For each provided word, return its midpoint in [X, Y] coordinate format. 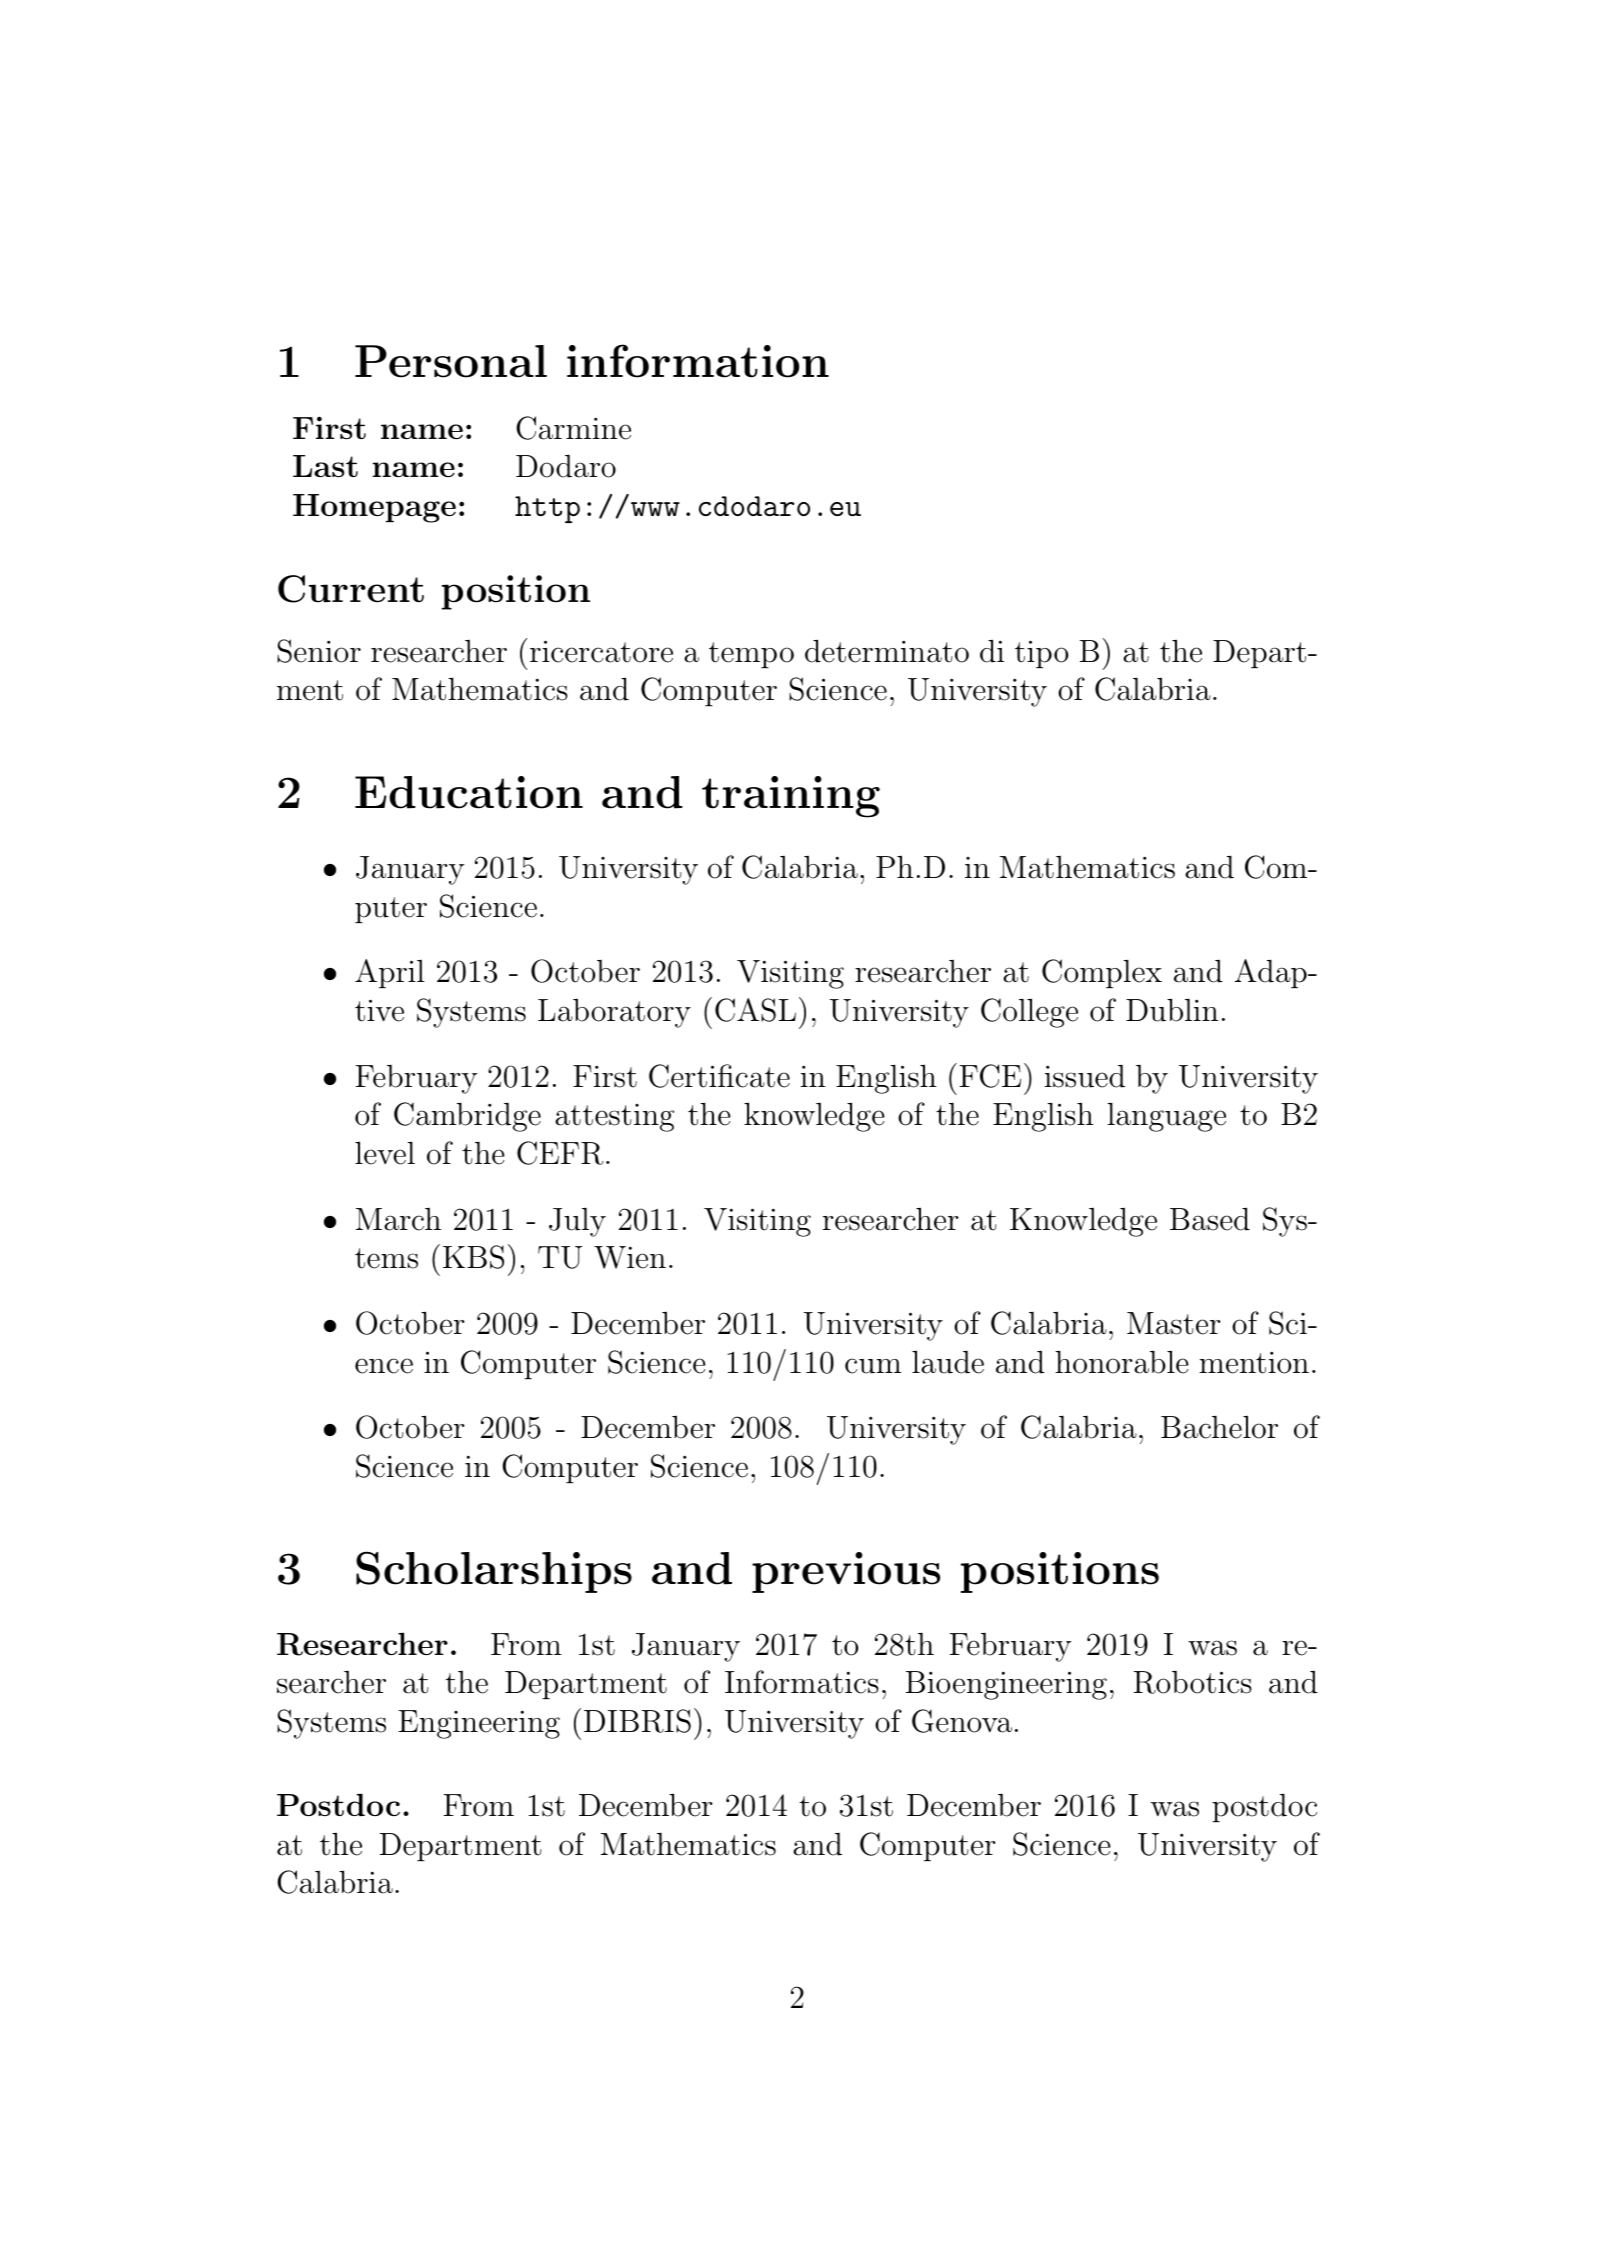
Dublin [1172, 1010]
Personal [451, 361]
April [389, 974]
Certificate [719, 1076]
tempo [751, 655]
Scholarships [494, 1572]
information [698, 361]
